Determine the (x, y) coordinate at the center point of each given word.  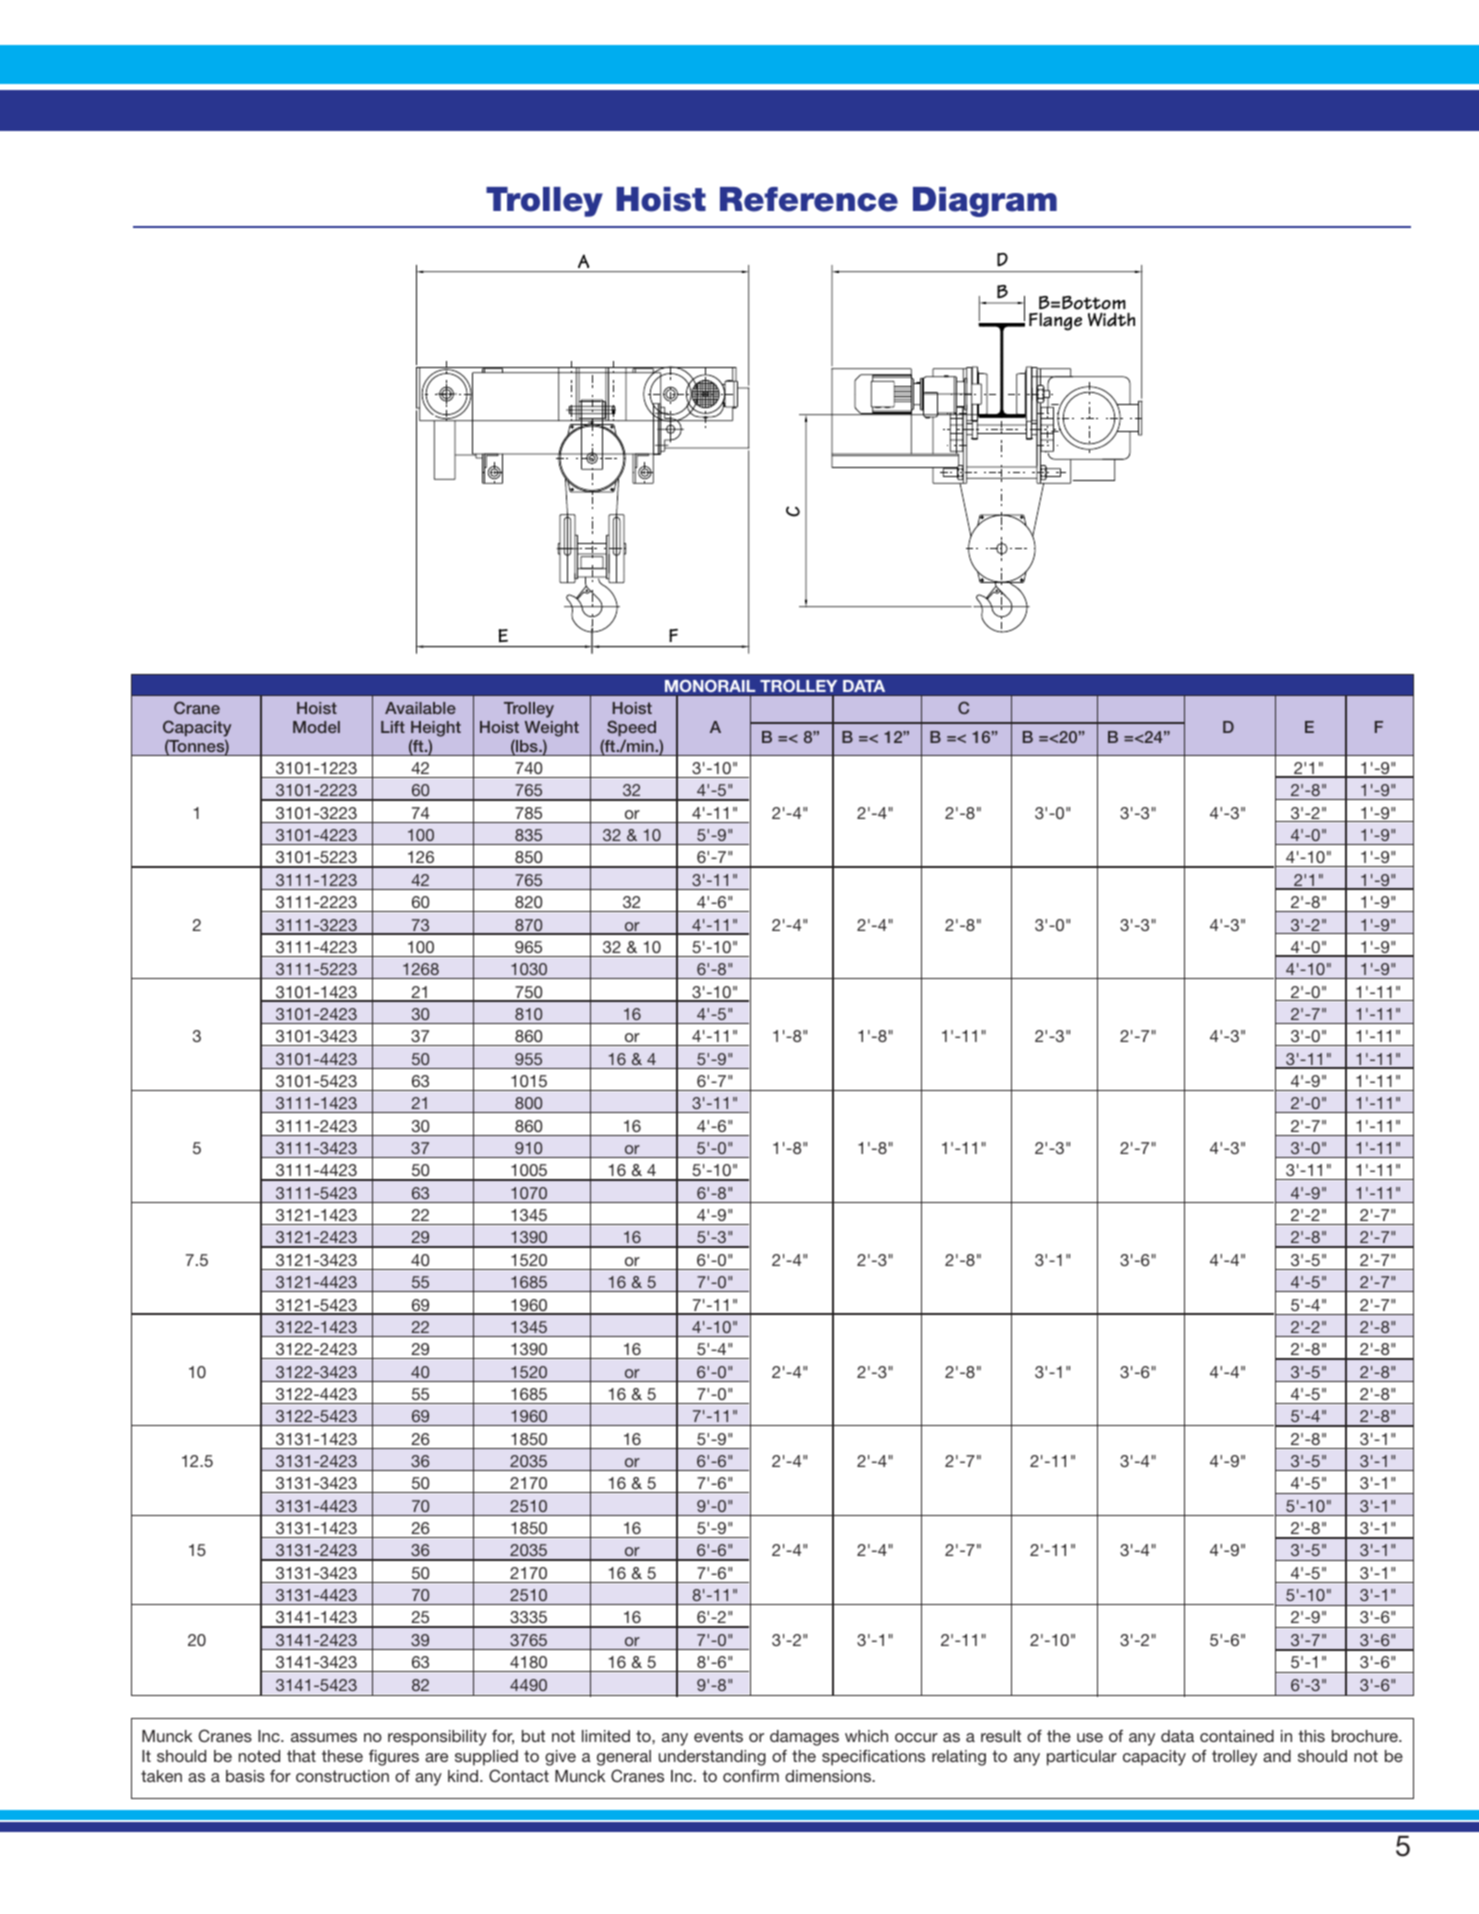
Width (1111, 319)
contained (1237, 1736)
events (718, 1736)
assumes (324, 1737)
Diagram (985, 202)
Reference (809, 199)
